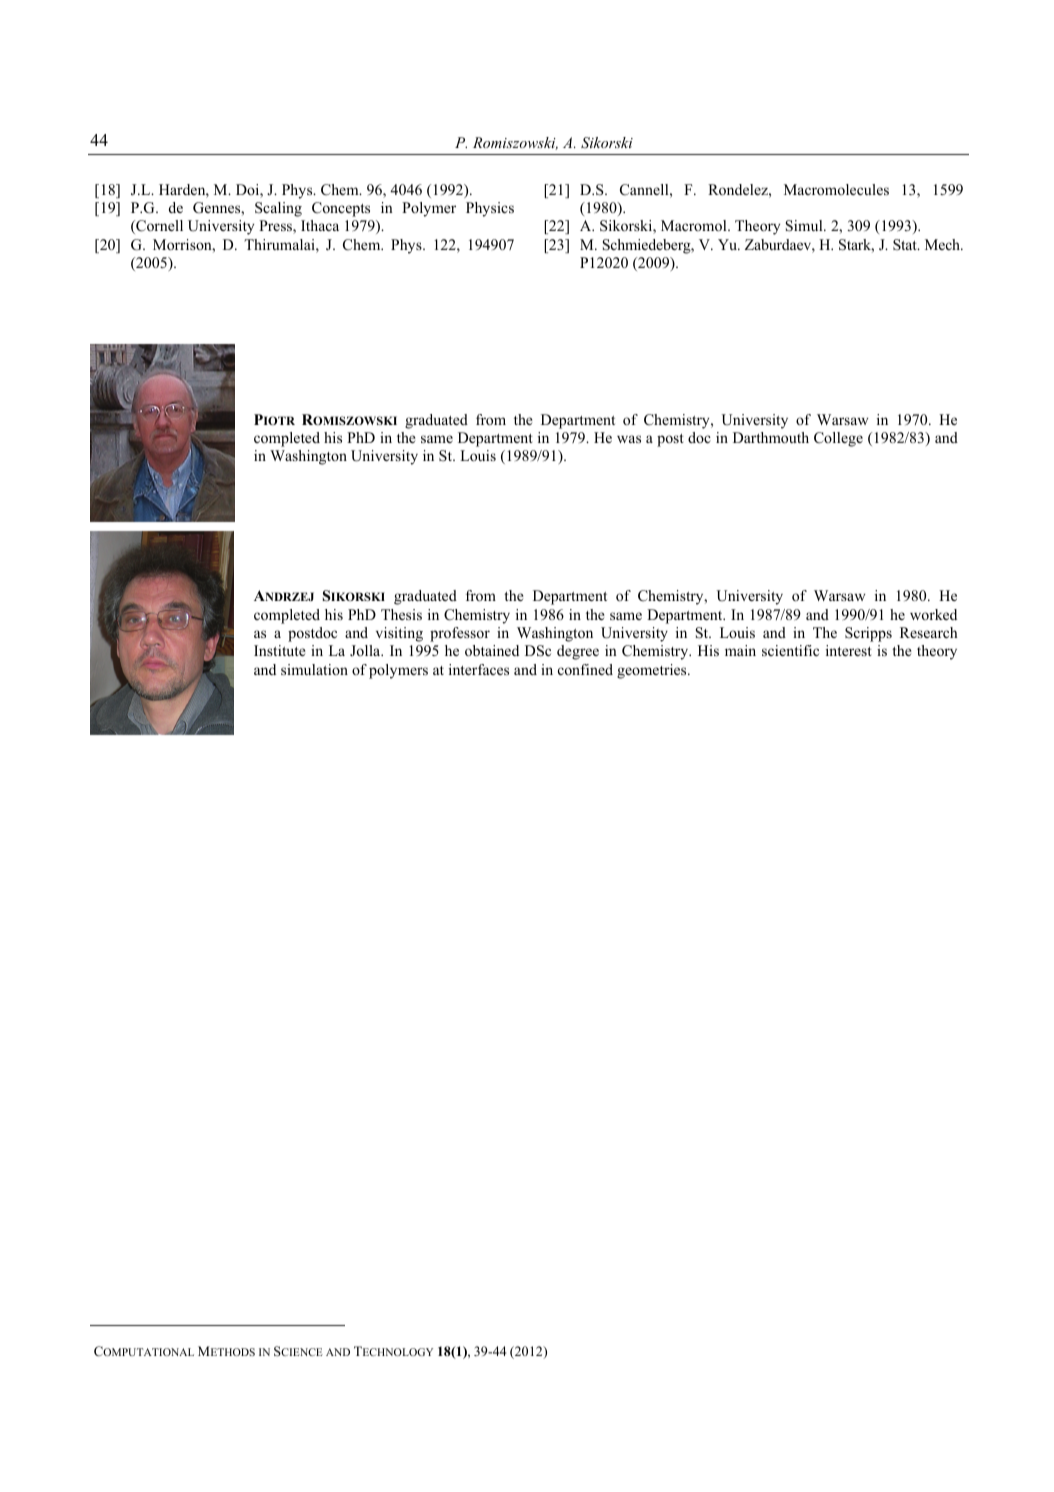 The width and height of the page is (1054, 1492). What do you see at coordinates (278, 209) in the page?
I see `Scaling` at bounding box center [278, 209].
